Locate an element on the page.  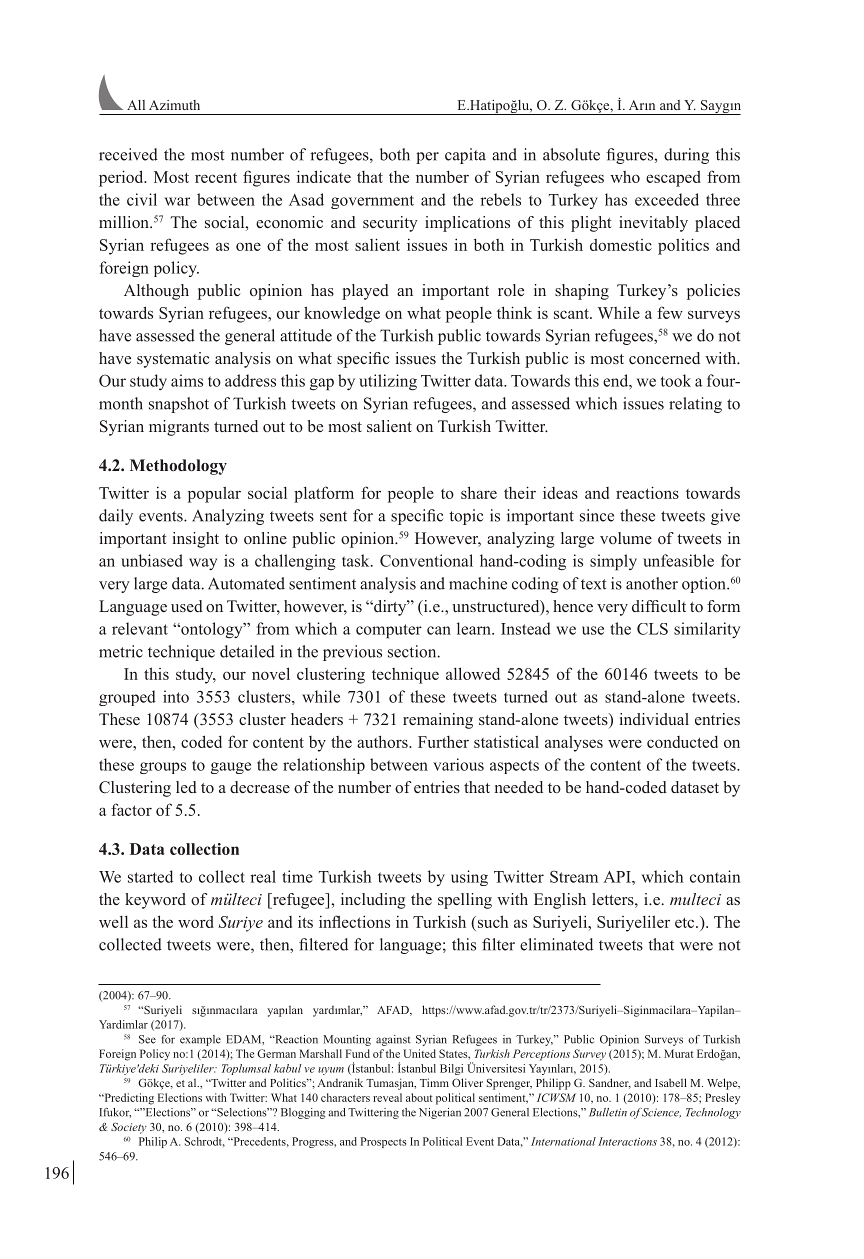
Methodology is located at coordinates (178, 467).
